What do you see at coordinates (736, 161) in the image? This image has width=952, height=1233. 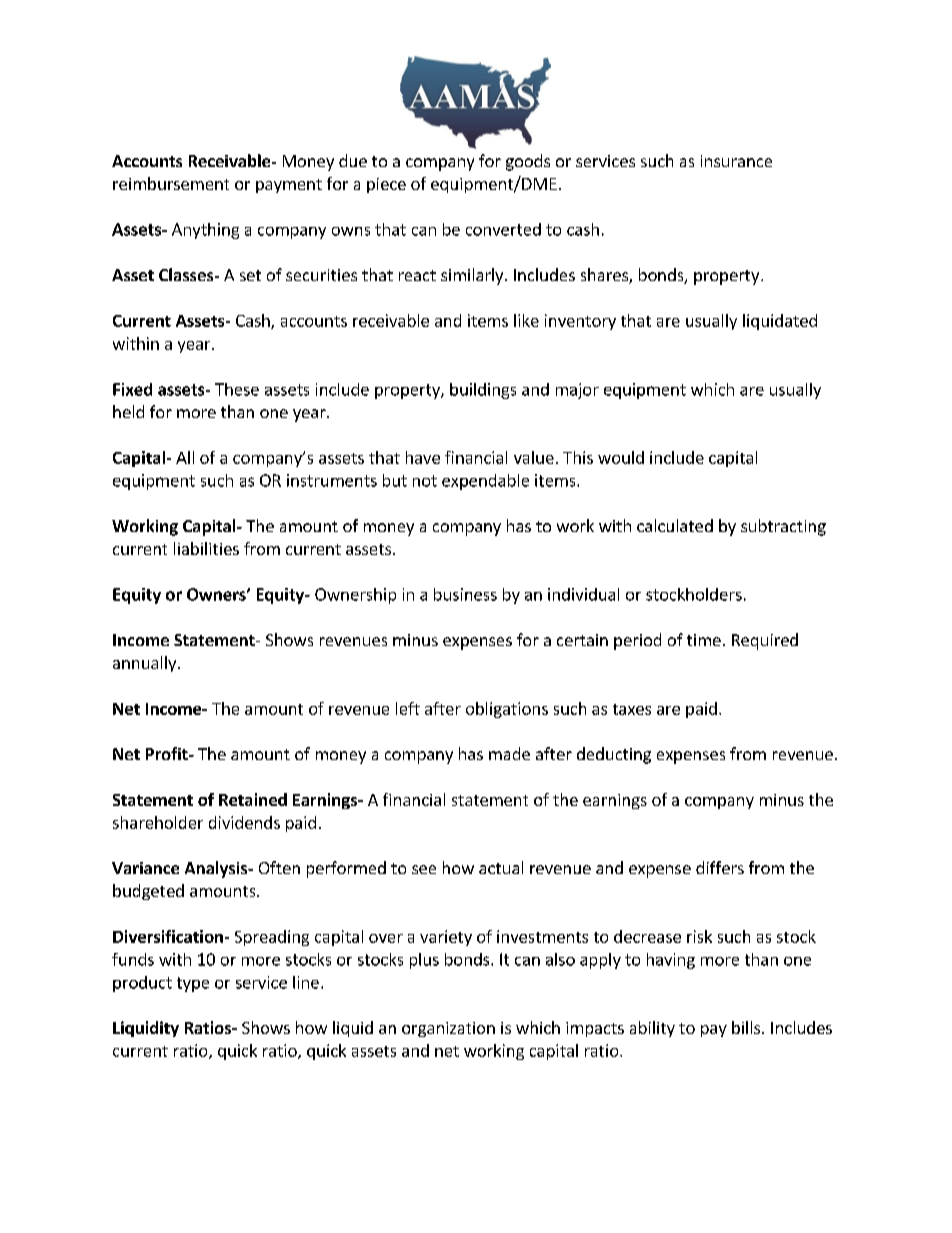 I see `insurance` at bounding box center [736, 161].
